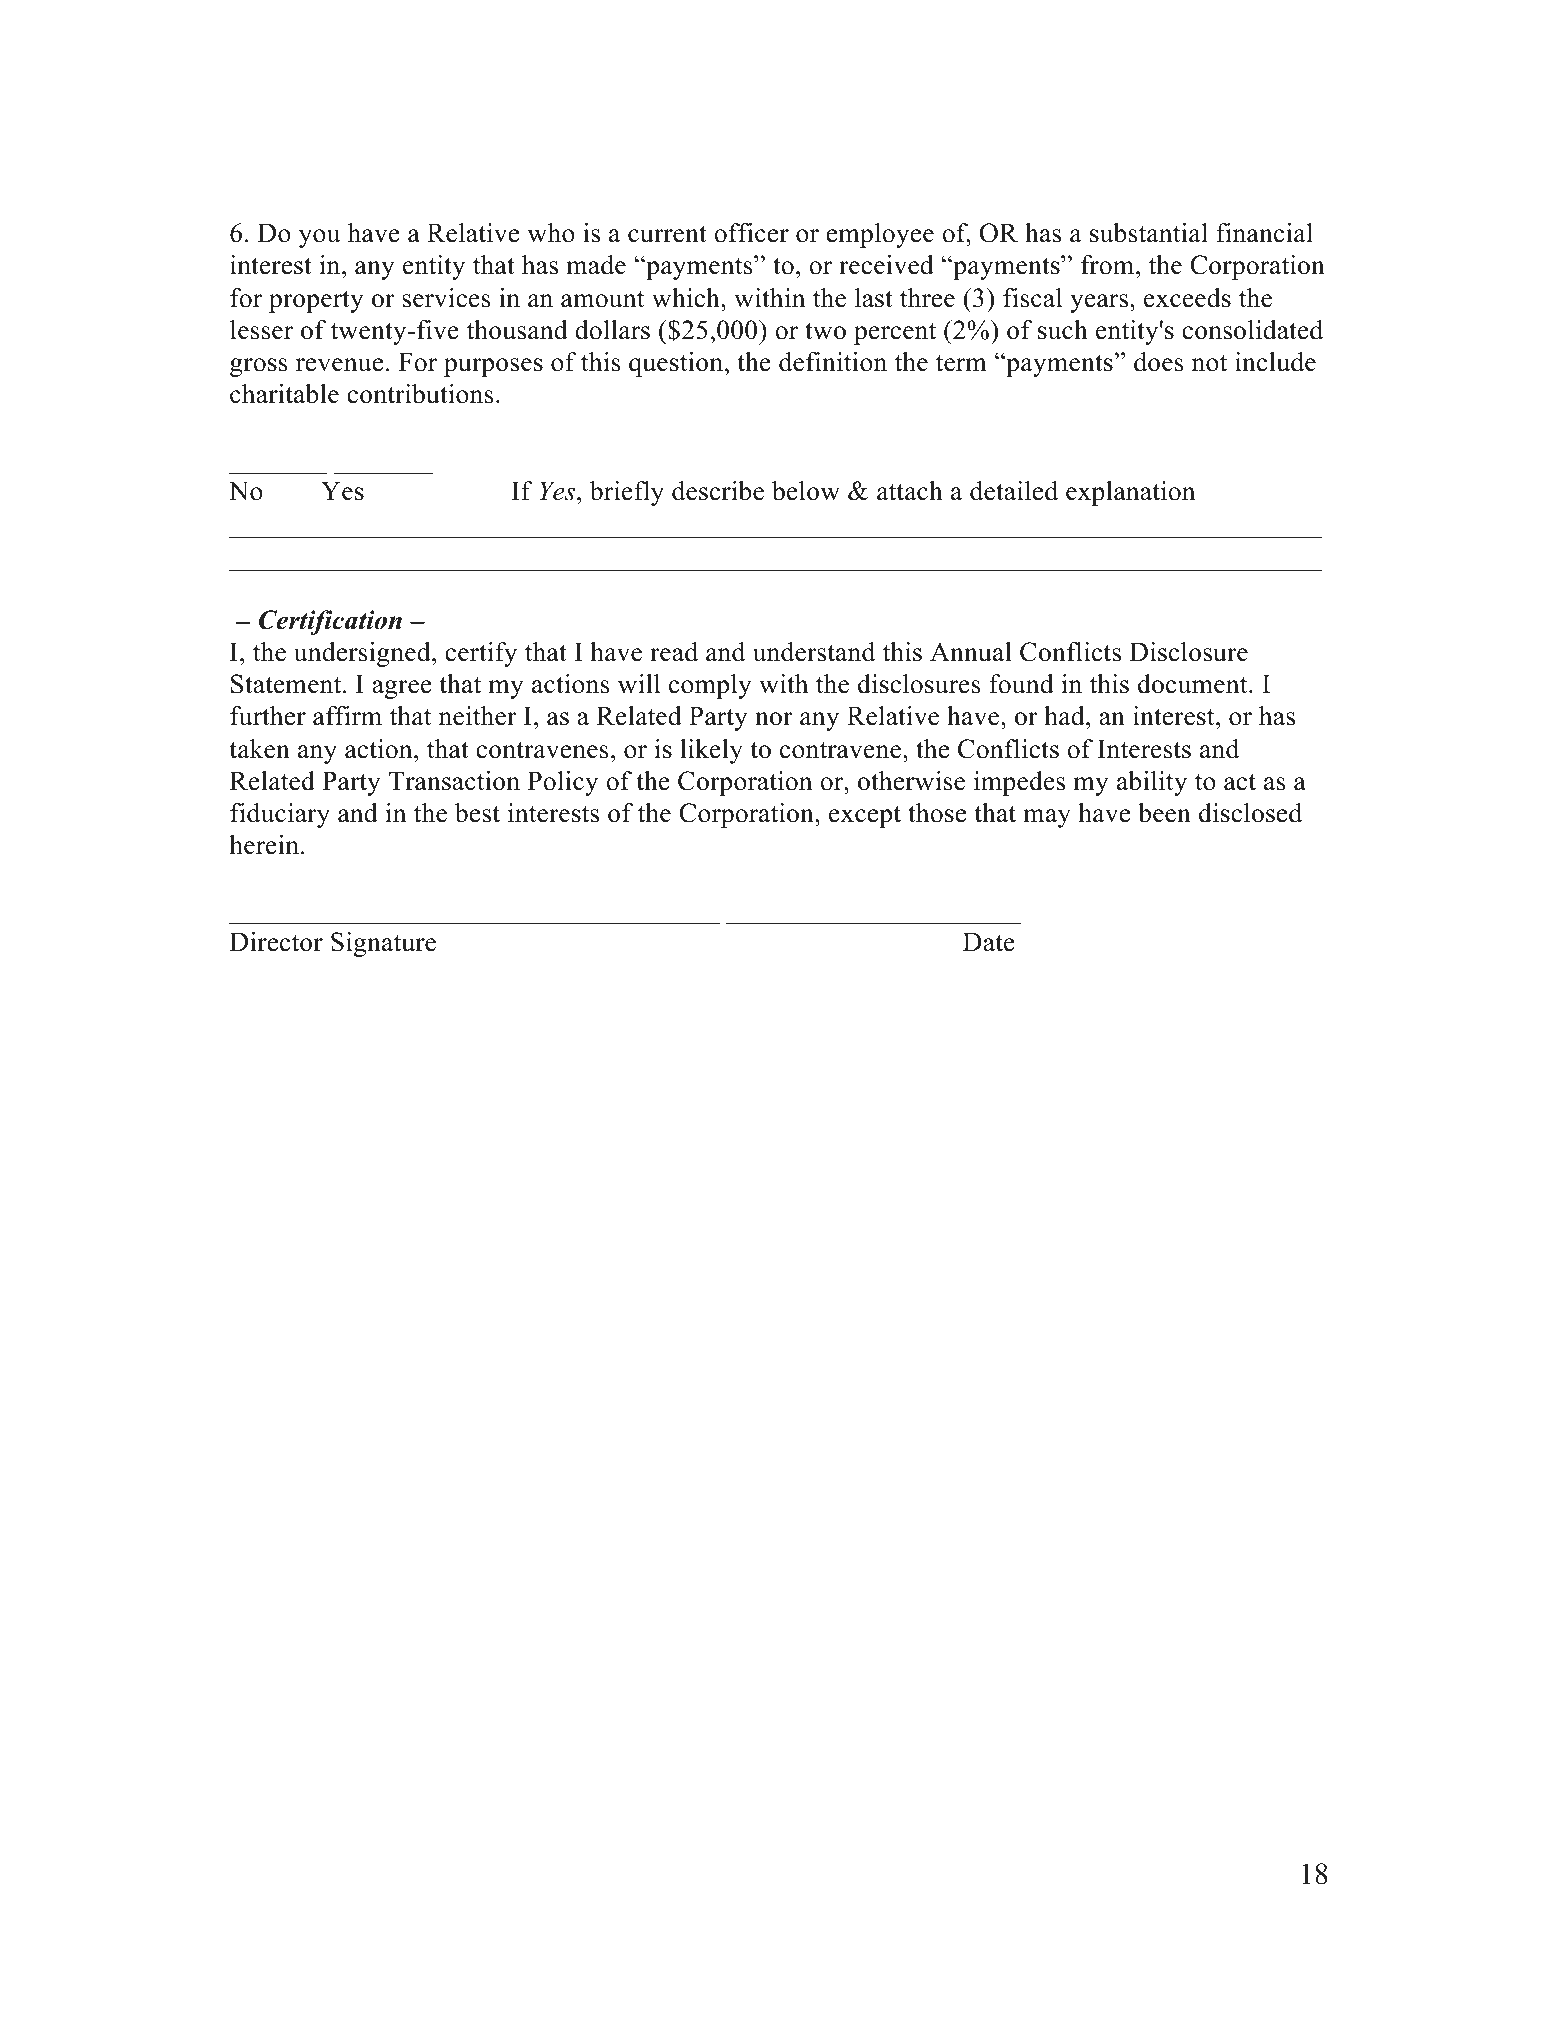 The width and height of the image is (1558, 2017). Describe the element at coordinates (383, 944) in the image. I see `Signature` at that location.
